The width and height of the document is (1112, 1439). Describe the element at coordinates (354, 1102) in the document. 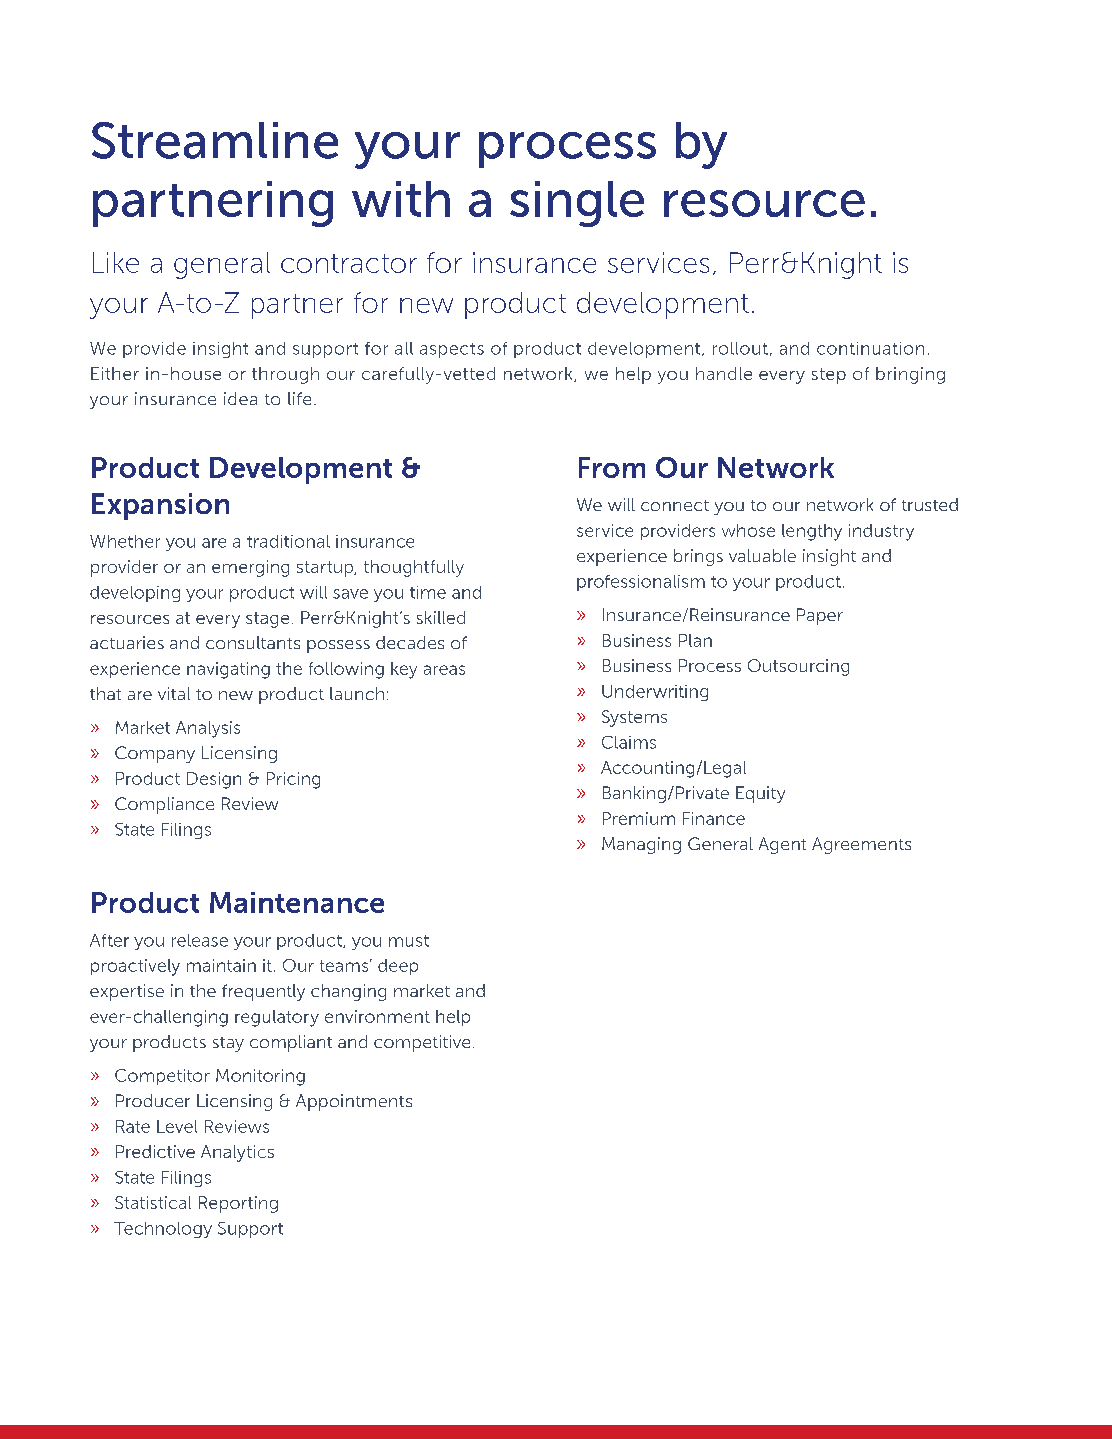

I see `Appointments` at that location.
